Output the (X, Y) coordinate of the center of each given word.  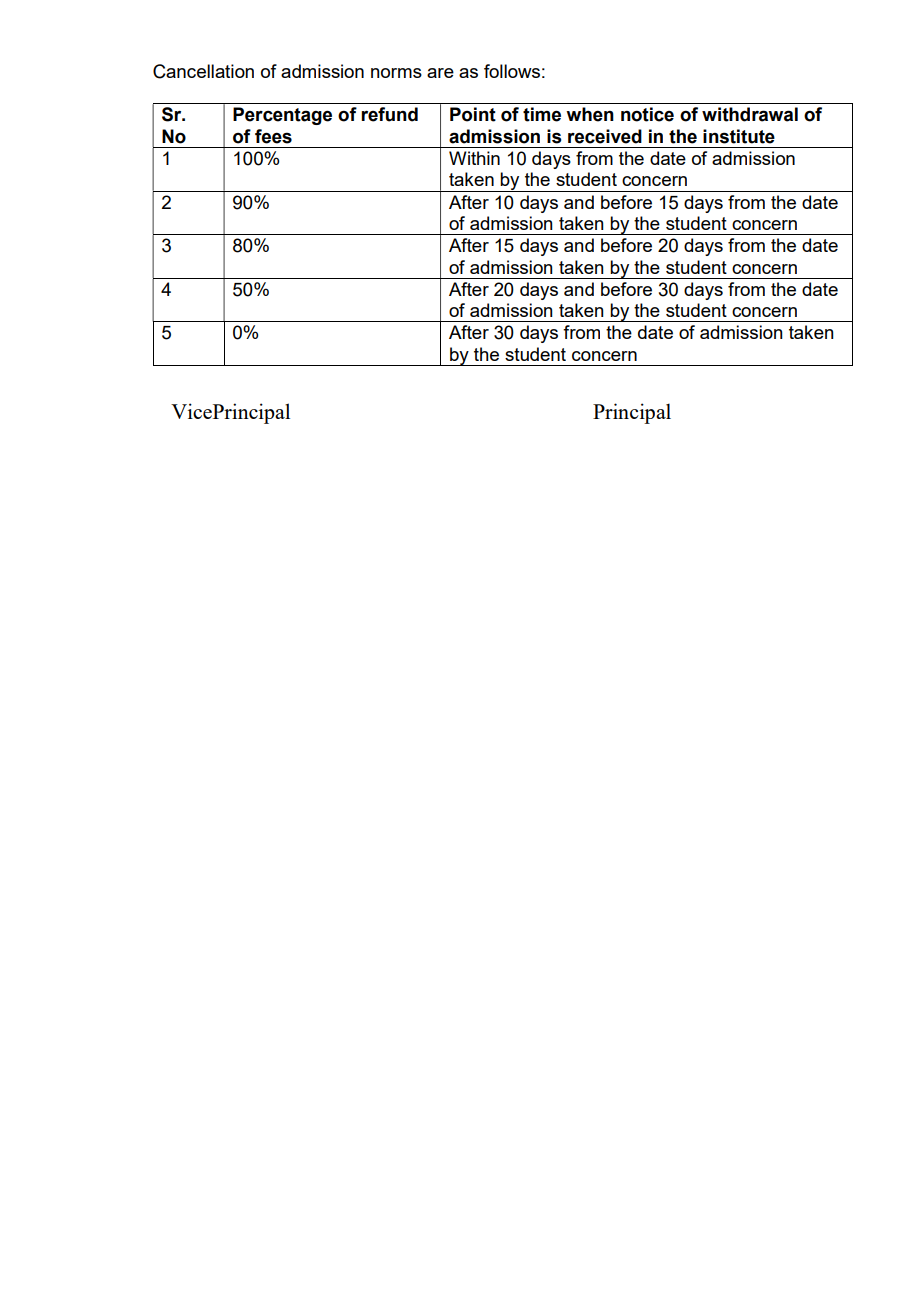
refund (389, 114)
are (440, 73)
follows (512, 71)
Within (474, 158)
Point (473, 114)
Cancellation (203, 71)
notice (647, 114)
